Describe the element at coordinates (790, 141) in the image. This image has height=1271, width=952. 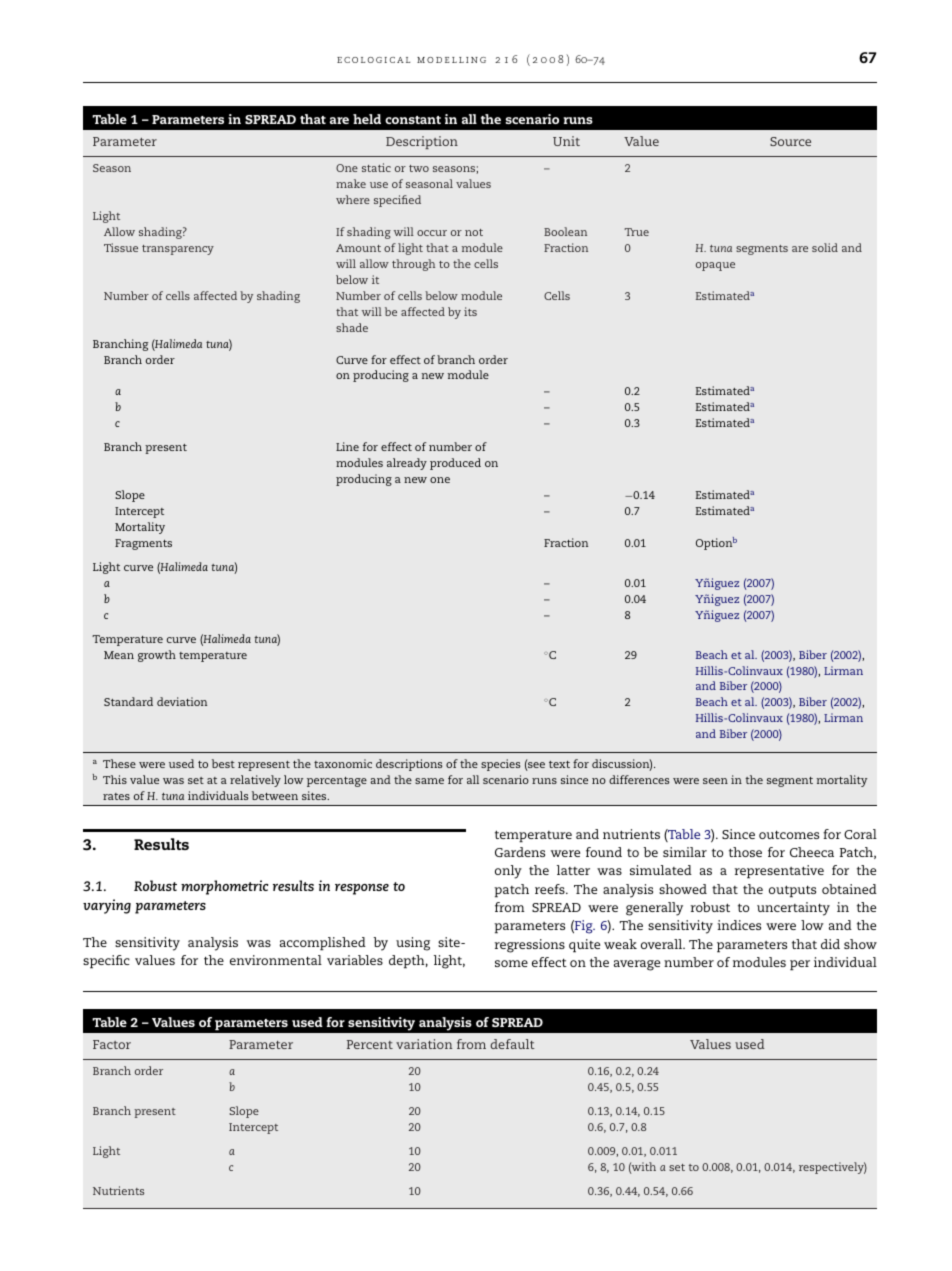
I see `Source` at that location.
